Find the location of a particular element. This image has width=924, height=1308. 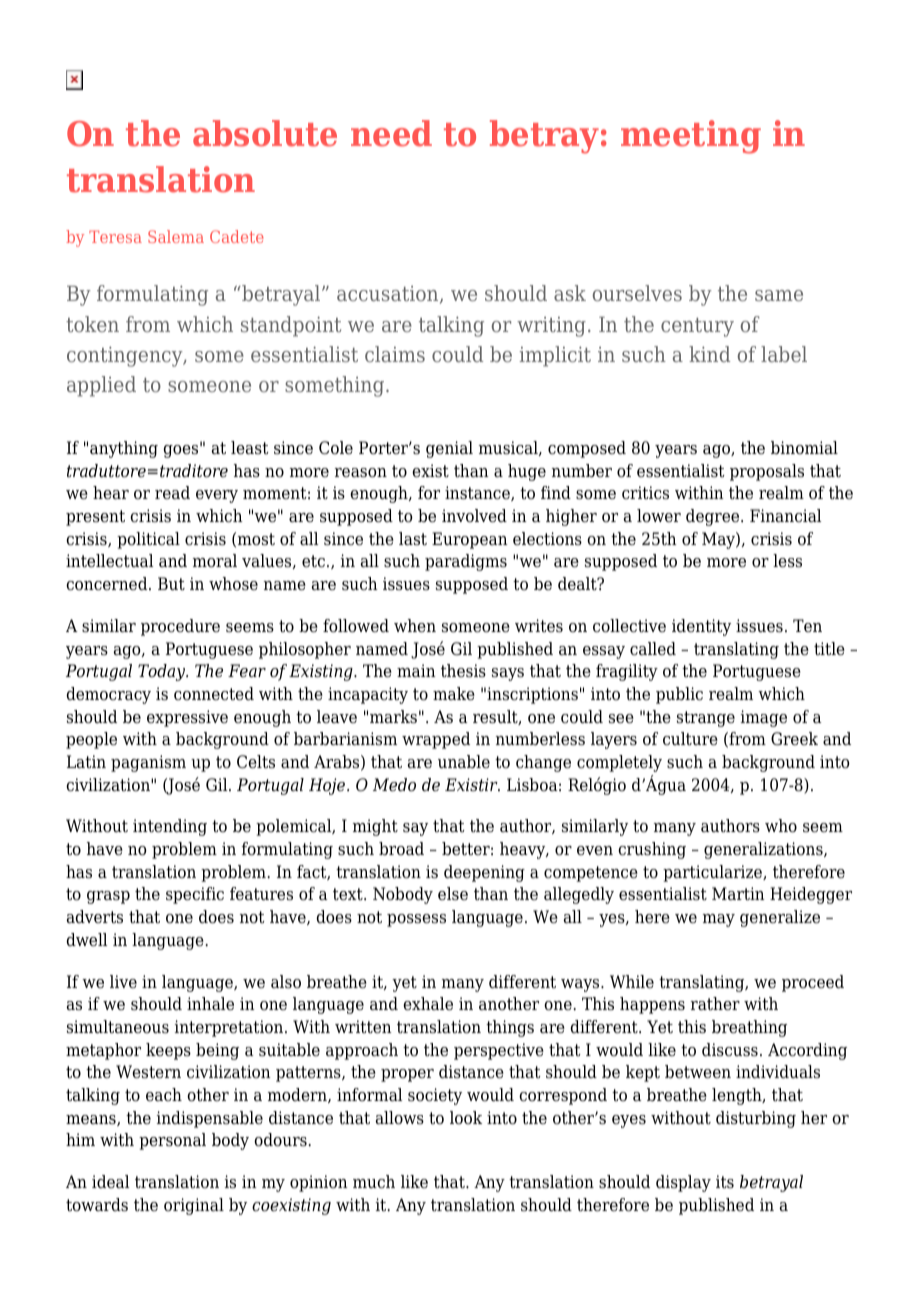

look is located at coordinates (466, 1118).
